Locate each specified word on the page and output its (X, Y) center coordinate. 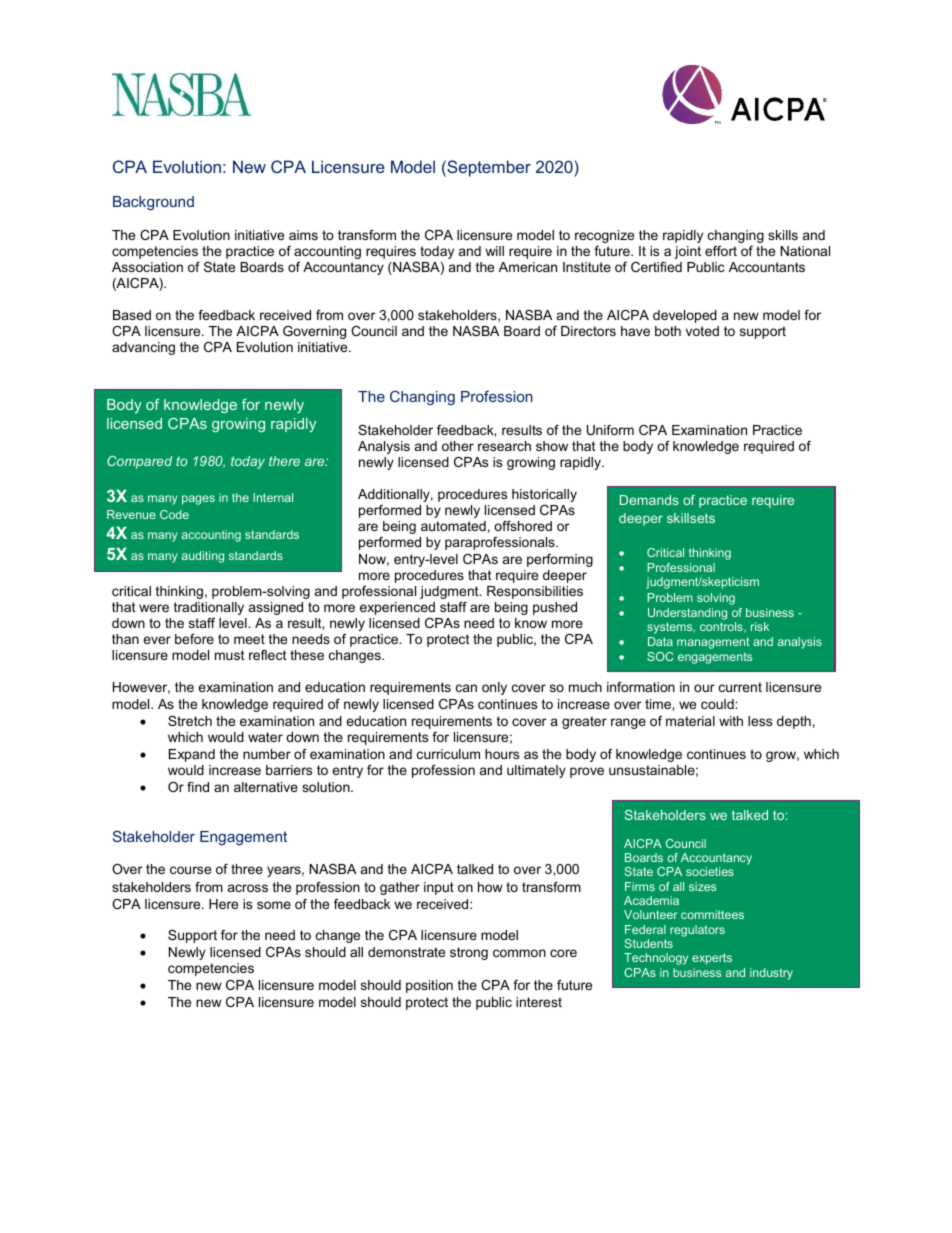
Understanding (687, 614)
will (494, 251)
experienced (397, 608)
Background (153, 203)
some (274, 905)
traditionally (209, 608)
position (429, 986)
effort (721, 251)
